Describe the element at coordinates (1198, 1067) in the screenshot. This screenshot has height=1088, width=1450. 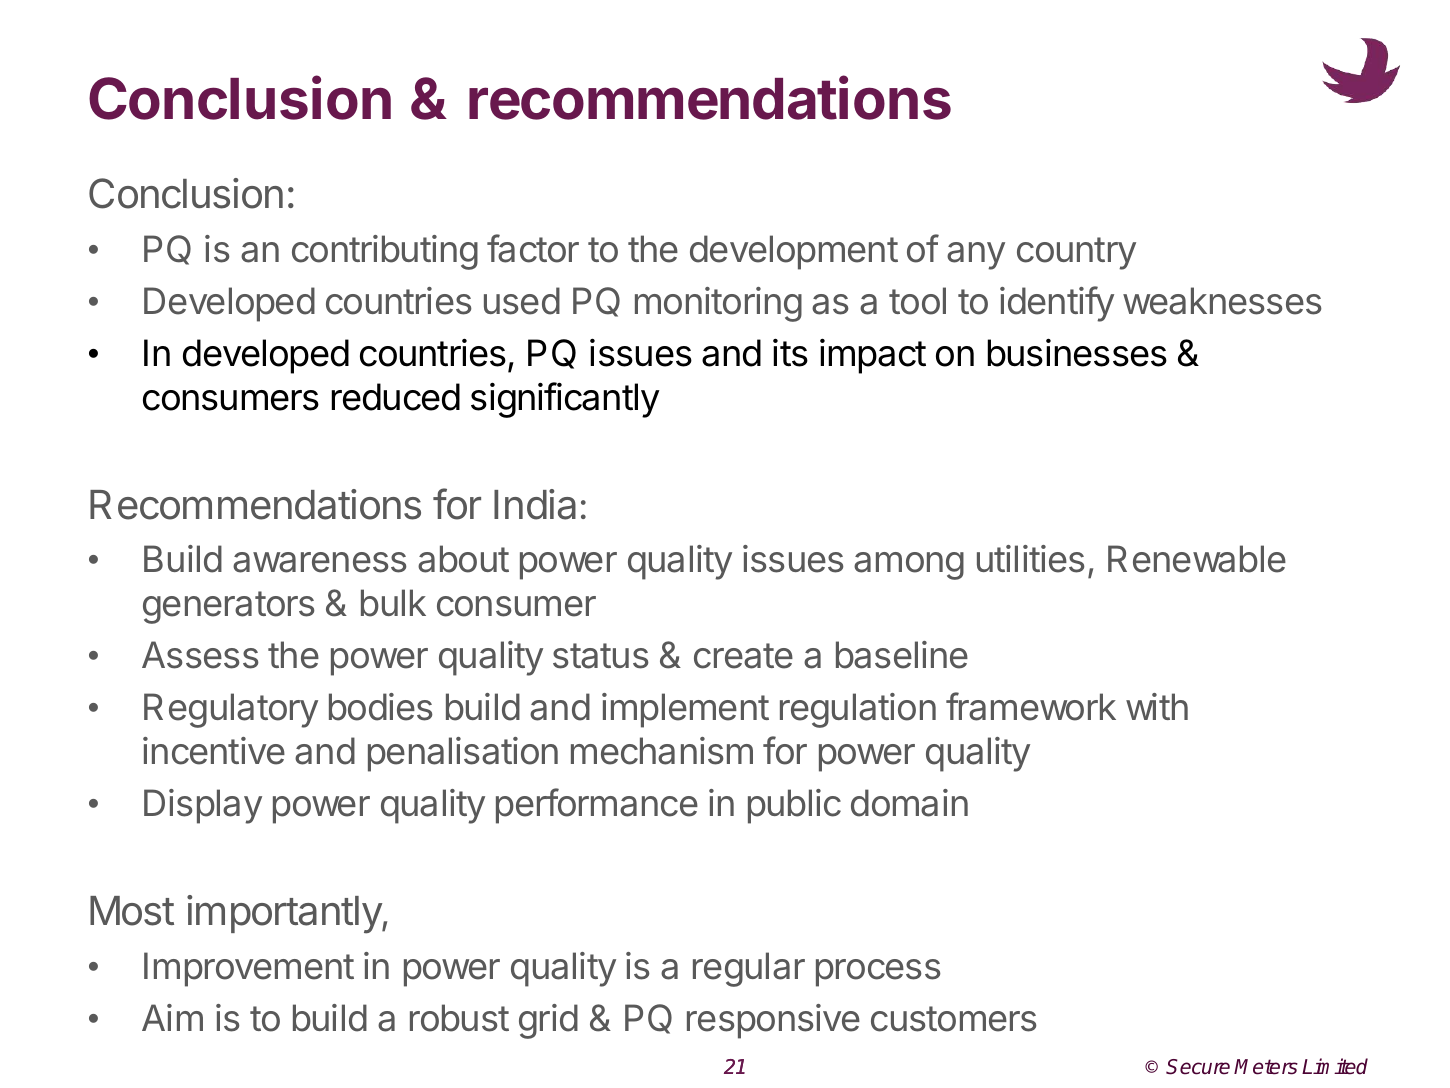
I see `Secure` at that location.
